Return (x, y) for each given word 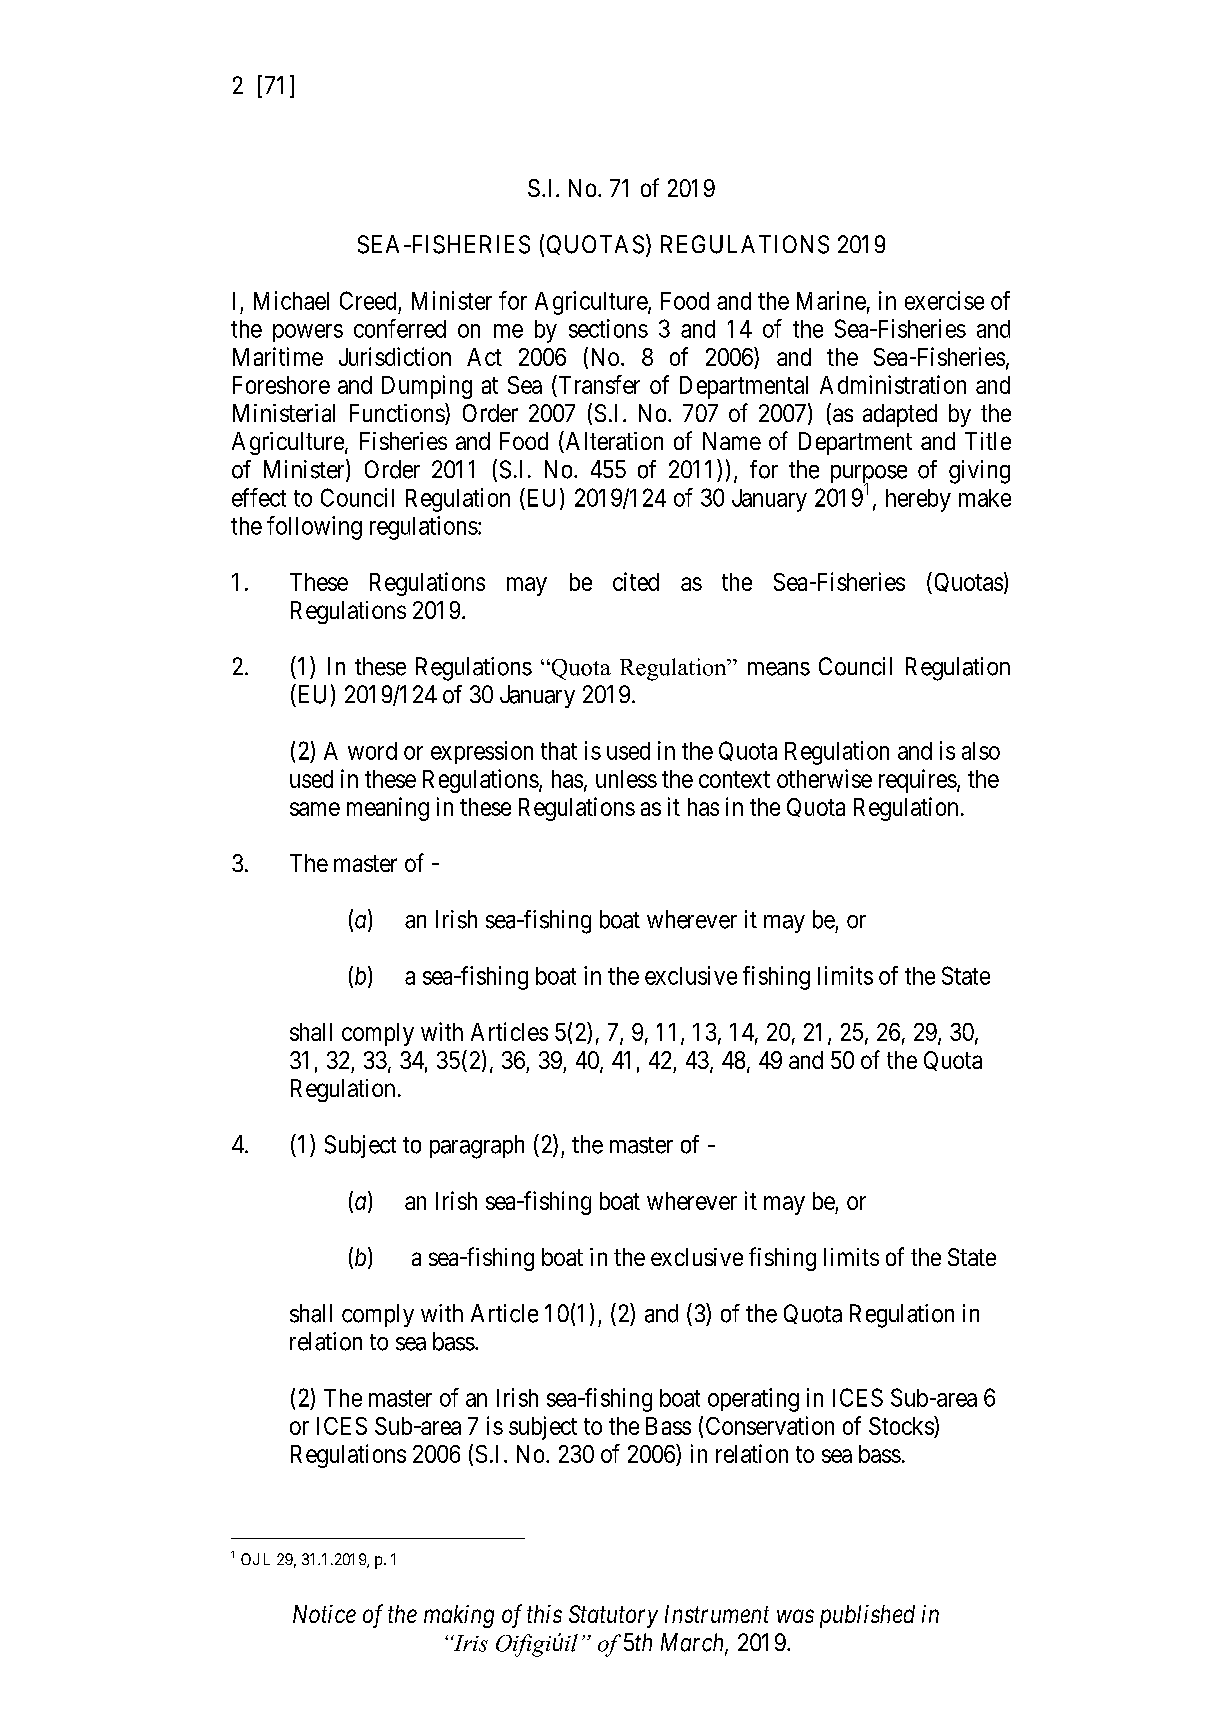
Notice (324, 1614)
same (315, 809)
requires (918, 781)
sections (608, 328)
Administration (893, 384)
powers (308, 333)
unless (626, 779)
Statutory (613, 1616)
